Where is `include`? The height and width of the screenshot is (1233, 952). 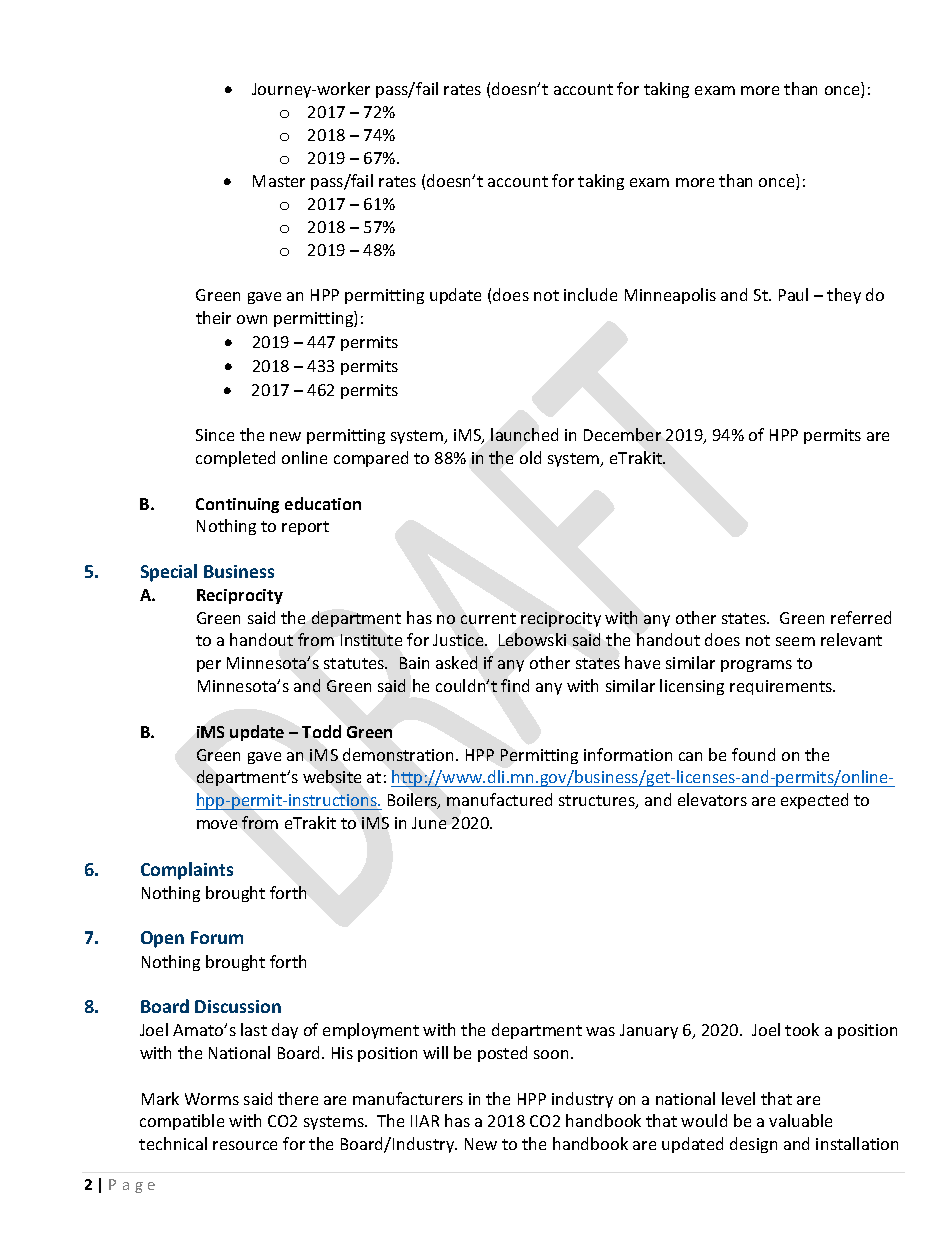 include is located at coordinates (590, 294).
